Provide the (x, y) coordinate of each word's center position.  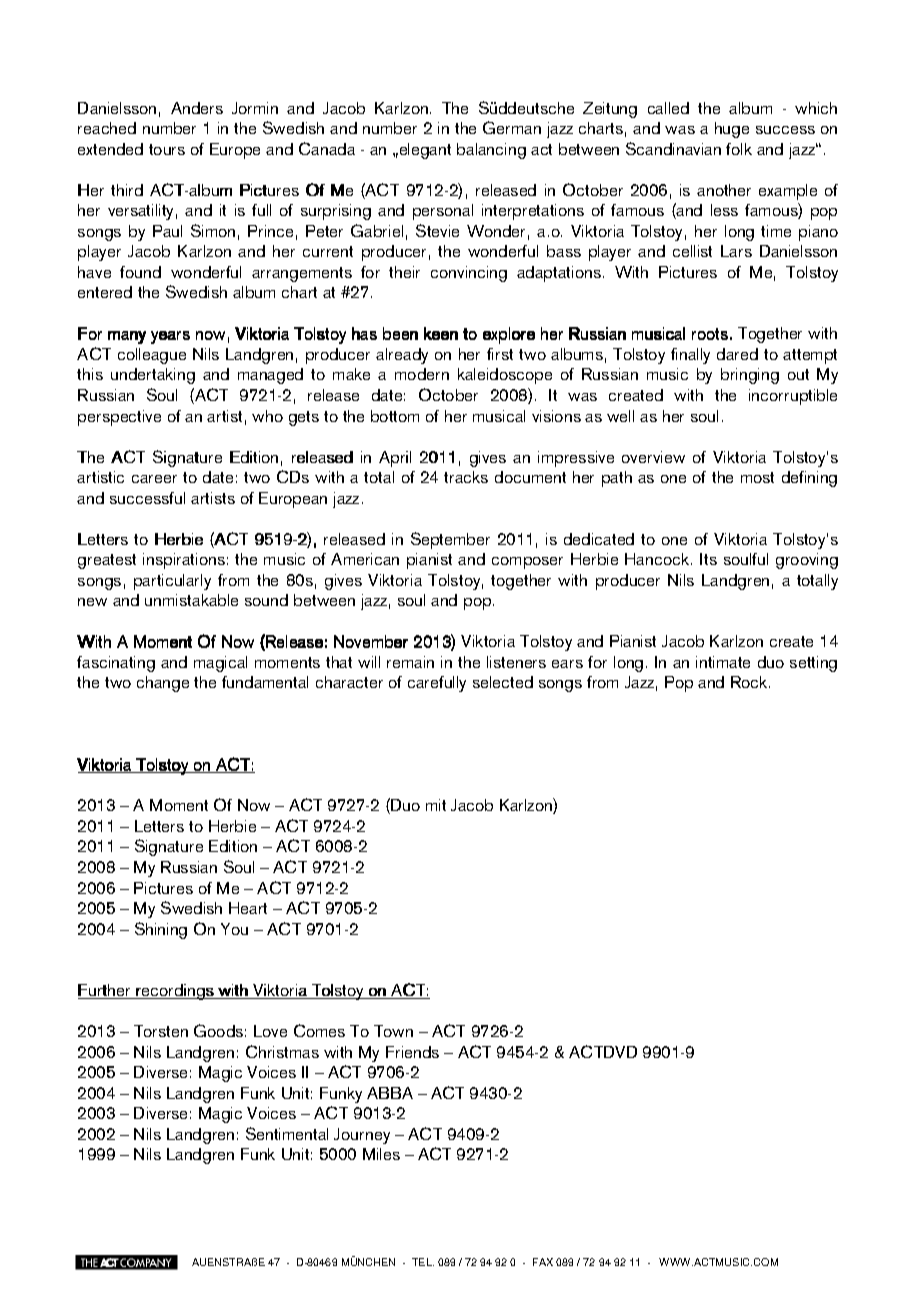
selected (503, 682)
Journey (362, 1136)
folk (739, 149)
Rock (750, 682)
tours (167, 149)
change (163, 684)
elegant (424, 151)
